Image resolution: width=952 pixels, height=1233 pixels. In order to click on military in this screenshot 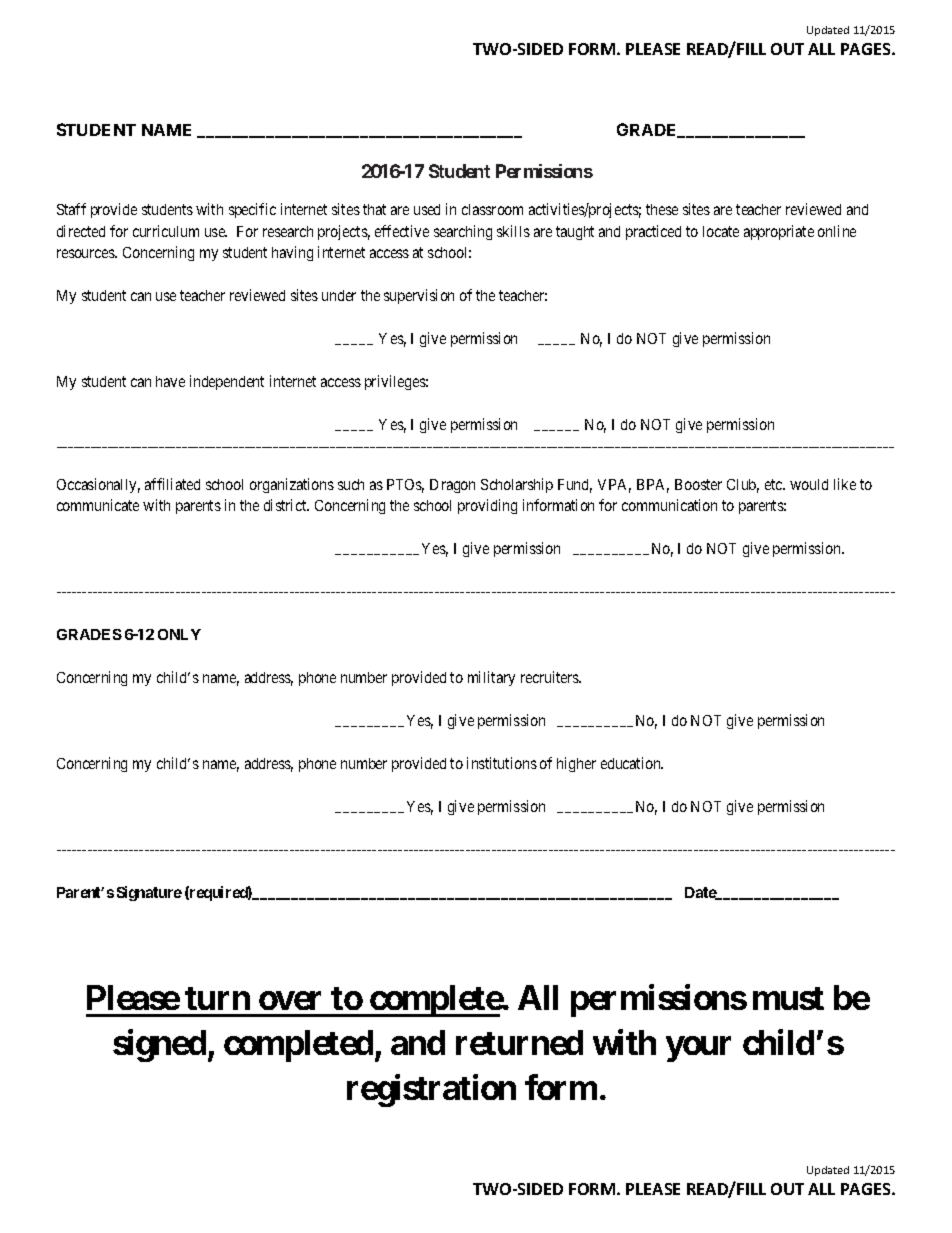, I will do `click(491, 678)`.
